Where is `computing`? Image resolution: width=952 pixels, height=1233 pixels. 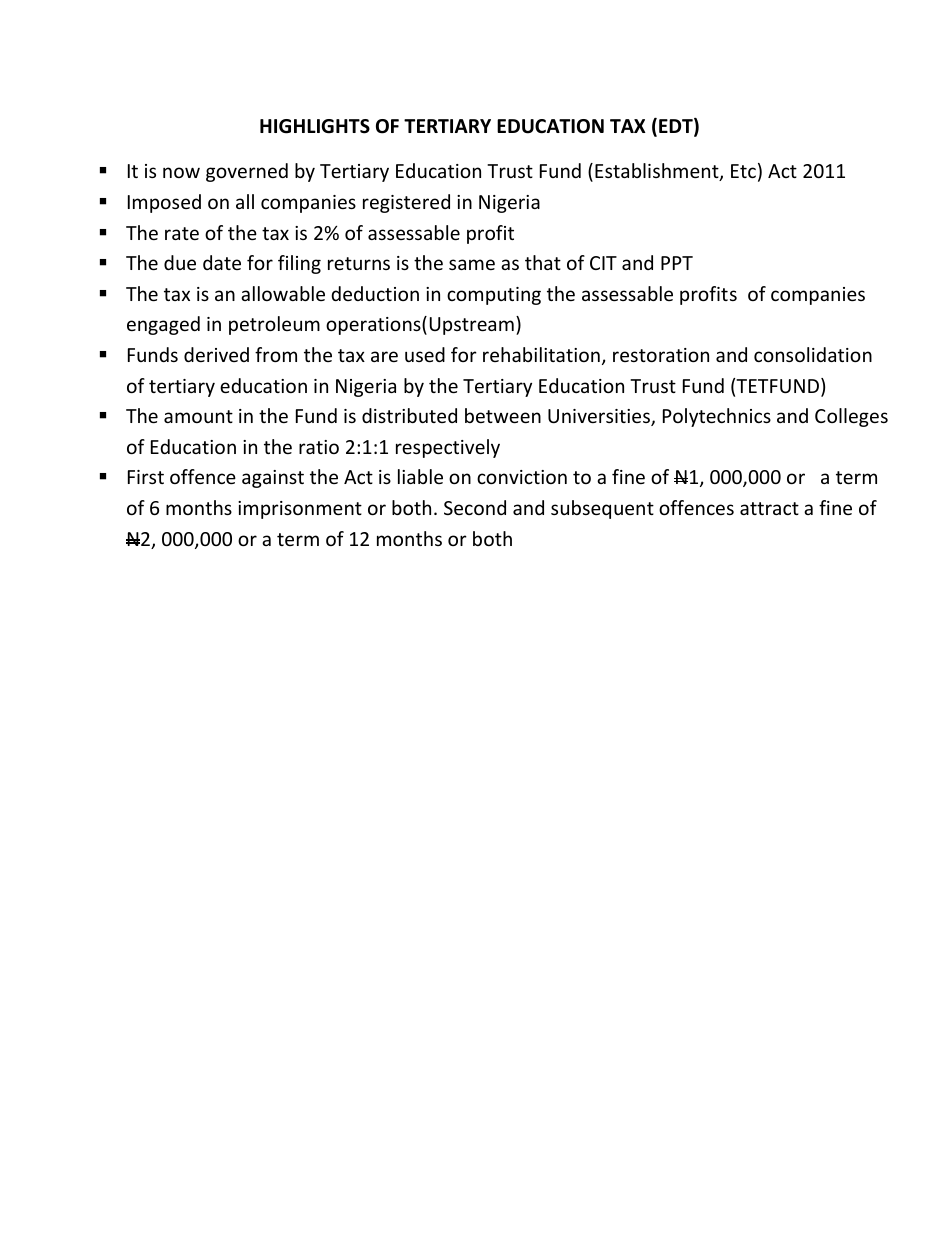
computing is located at coordinates (494, 296).
